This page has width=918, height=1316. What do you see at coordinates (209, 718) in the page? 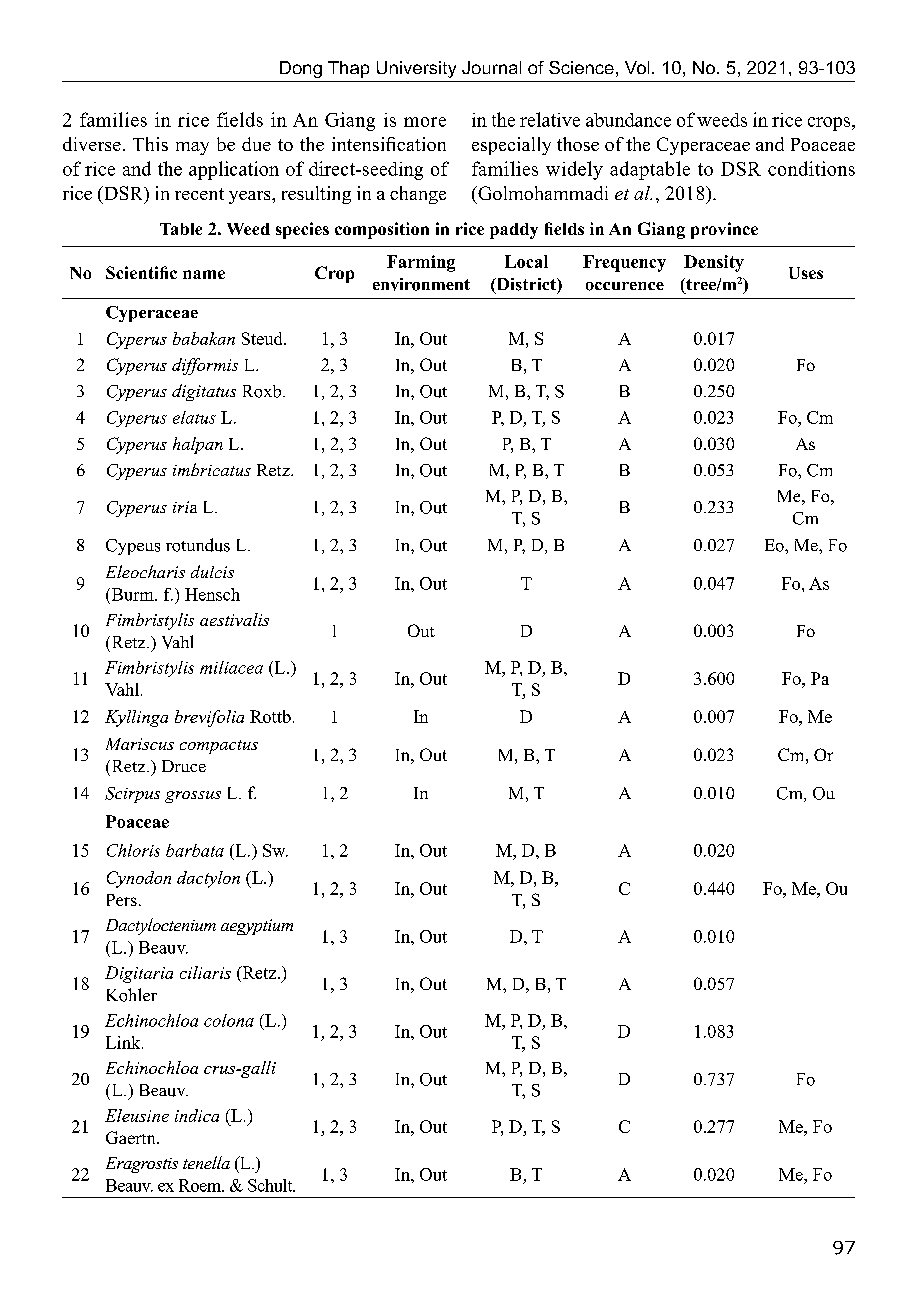
I see `brevifolia` at bounding box center [209, 718].
